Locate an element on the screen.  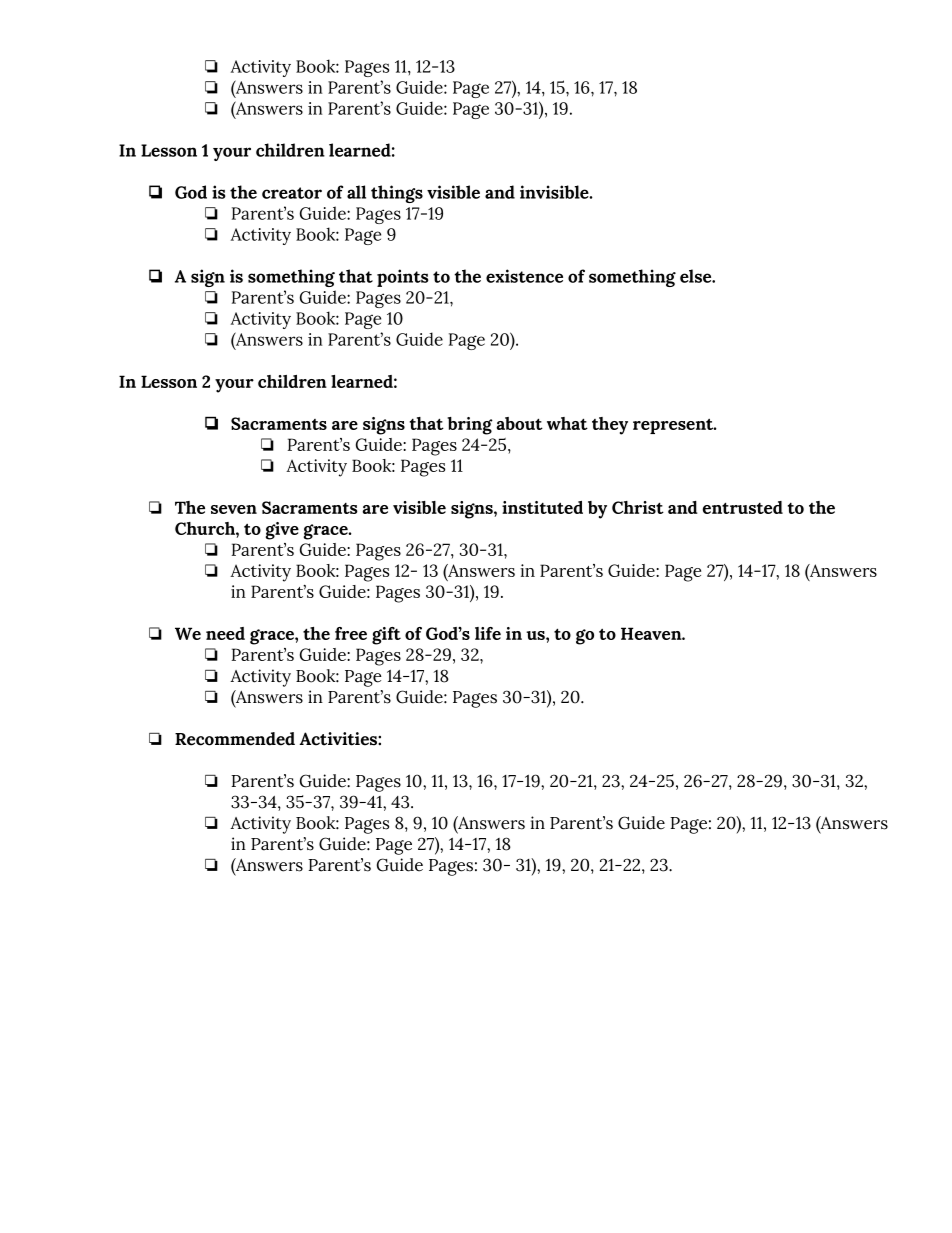
creator is located at coordinates (292, 193).
